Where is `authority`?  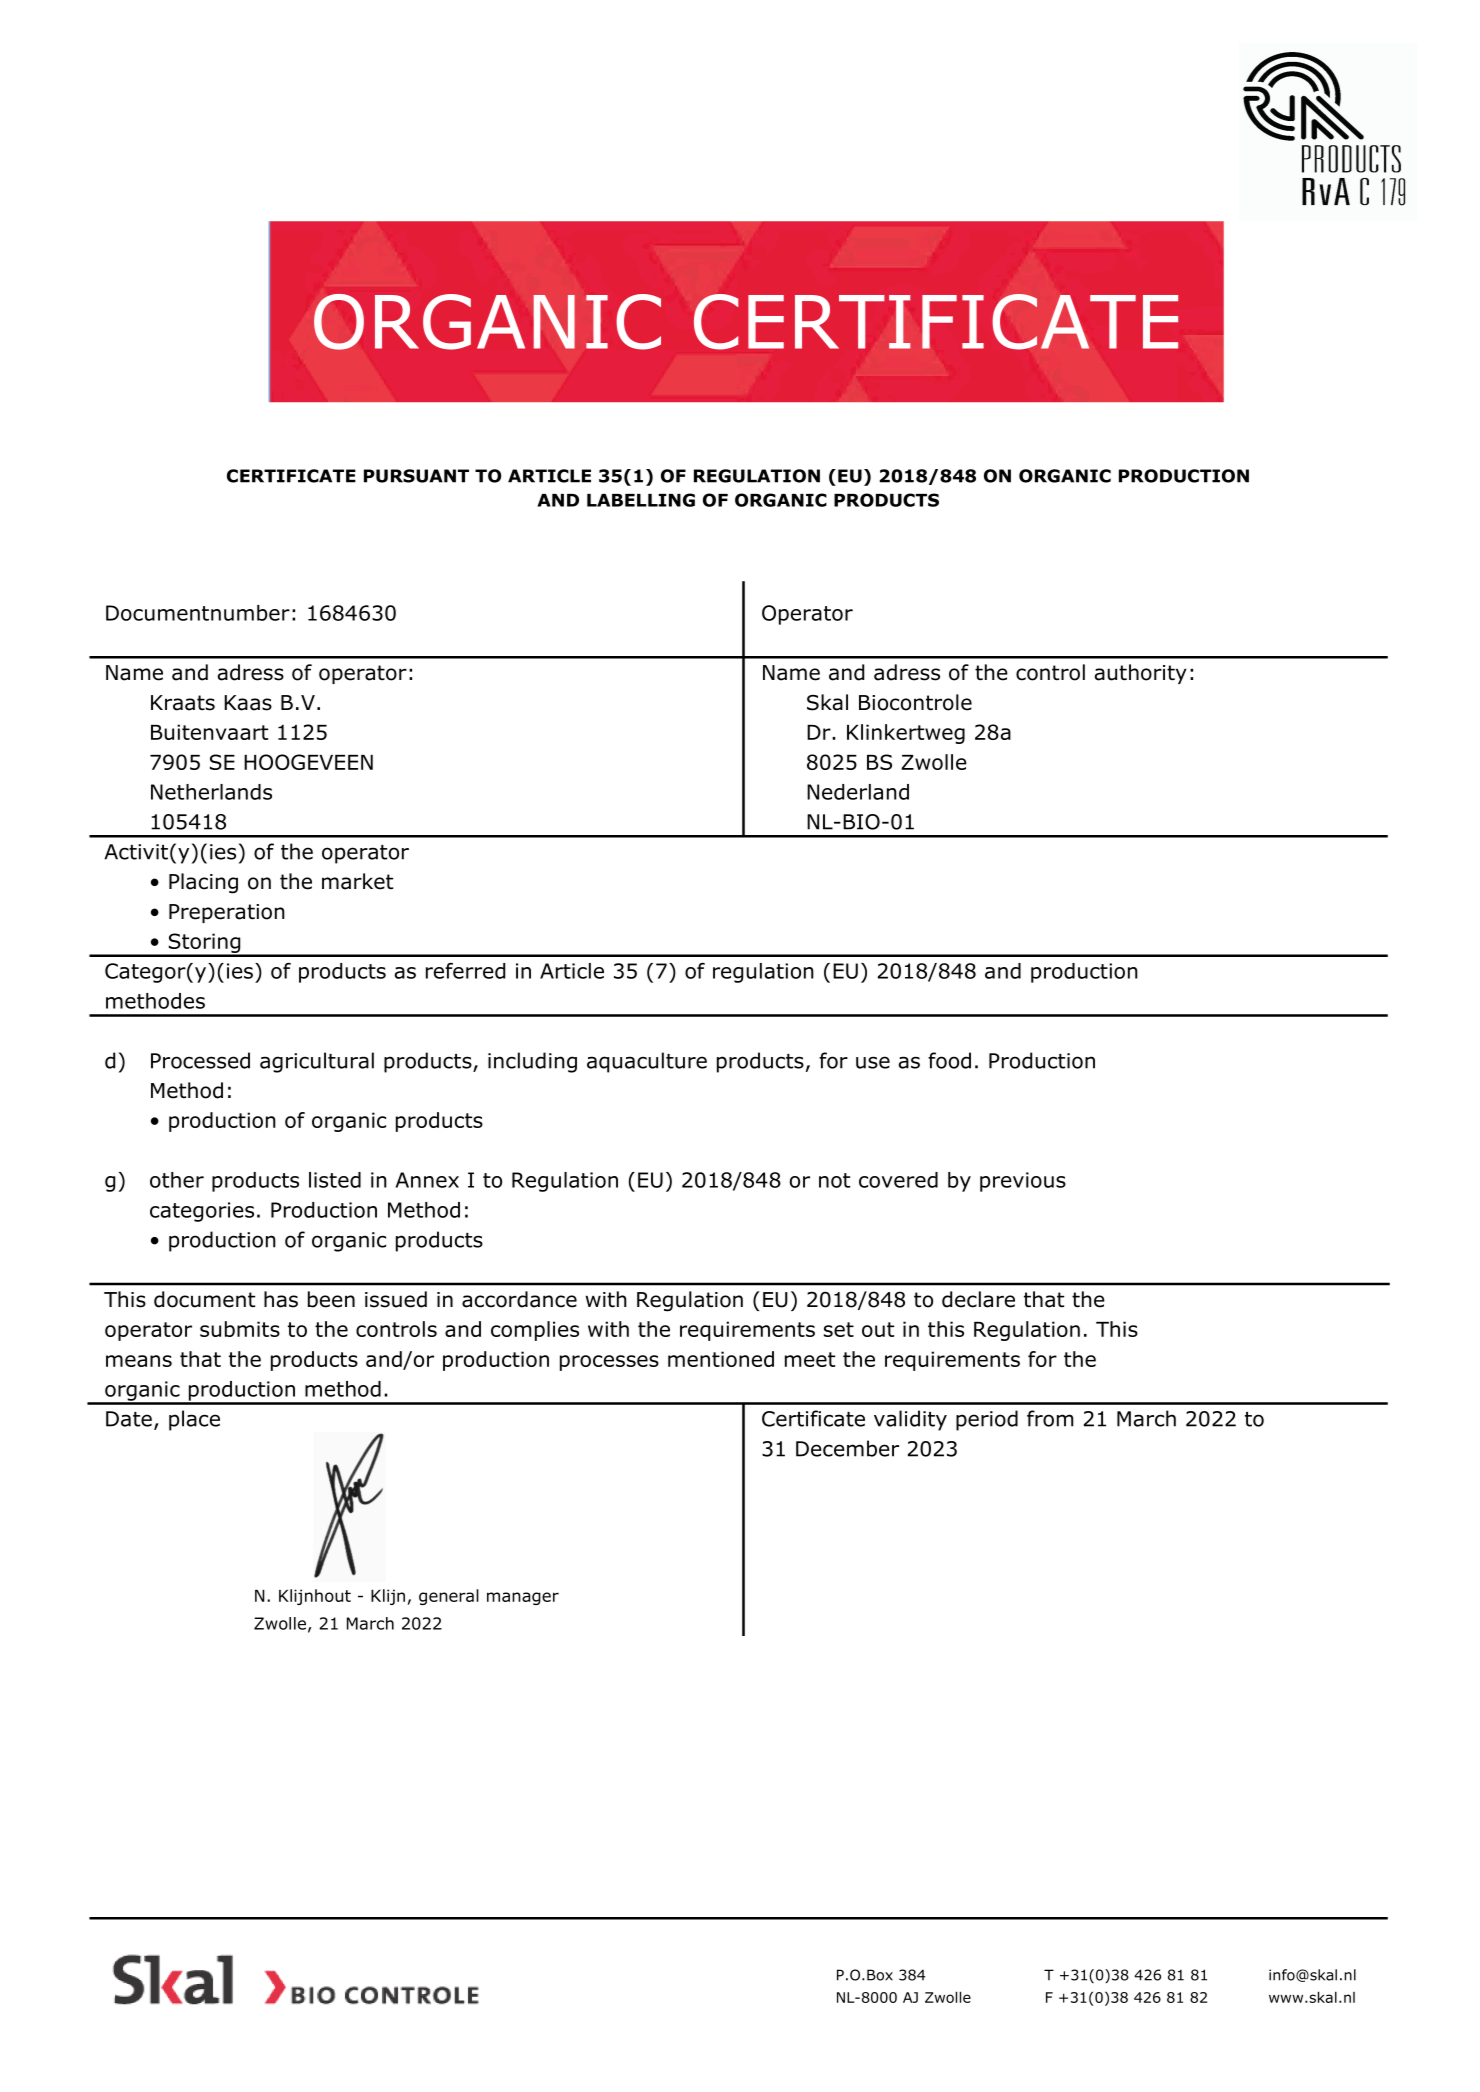 authority is located at coordinates (1141, 674).
